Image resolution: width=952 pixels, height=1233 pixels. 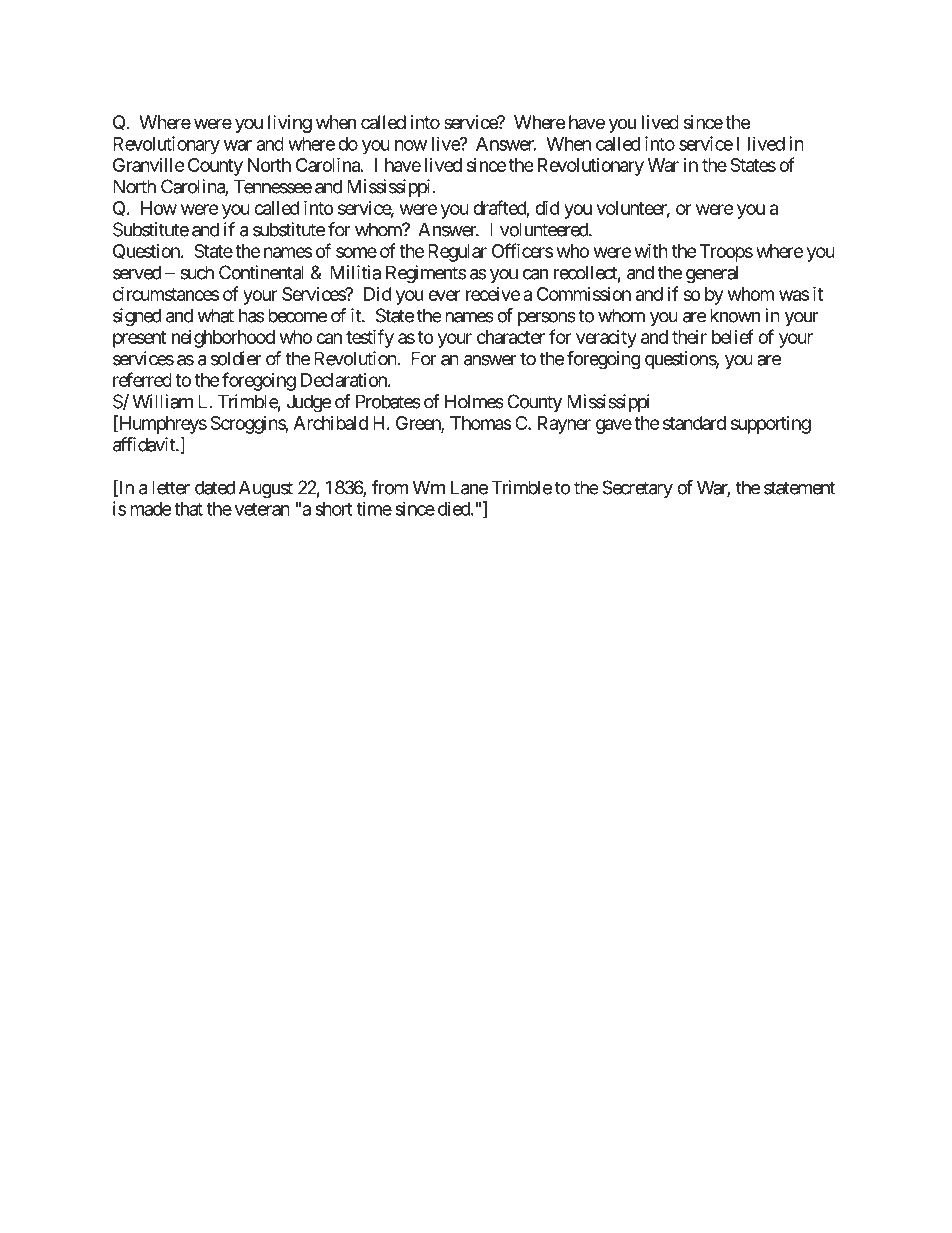 What do you see at coordinates (390, 487) in the screenshot?
I see `from` at bounding box center [390, 487].
